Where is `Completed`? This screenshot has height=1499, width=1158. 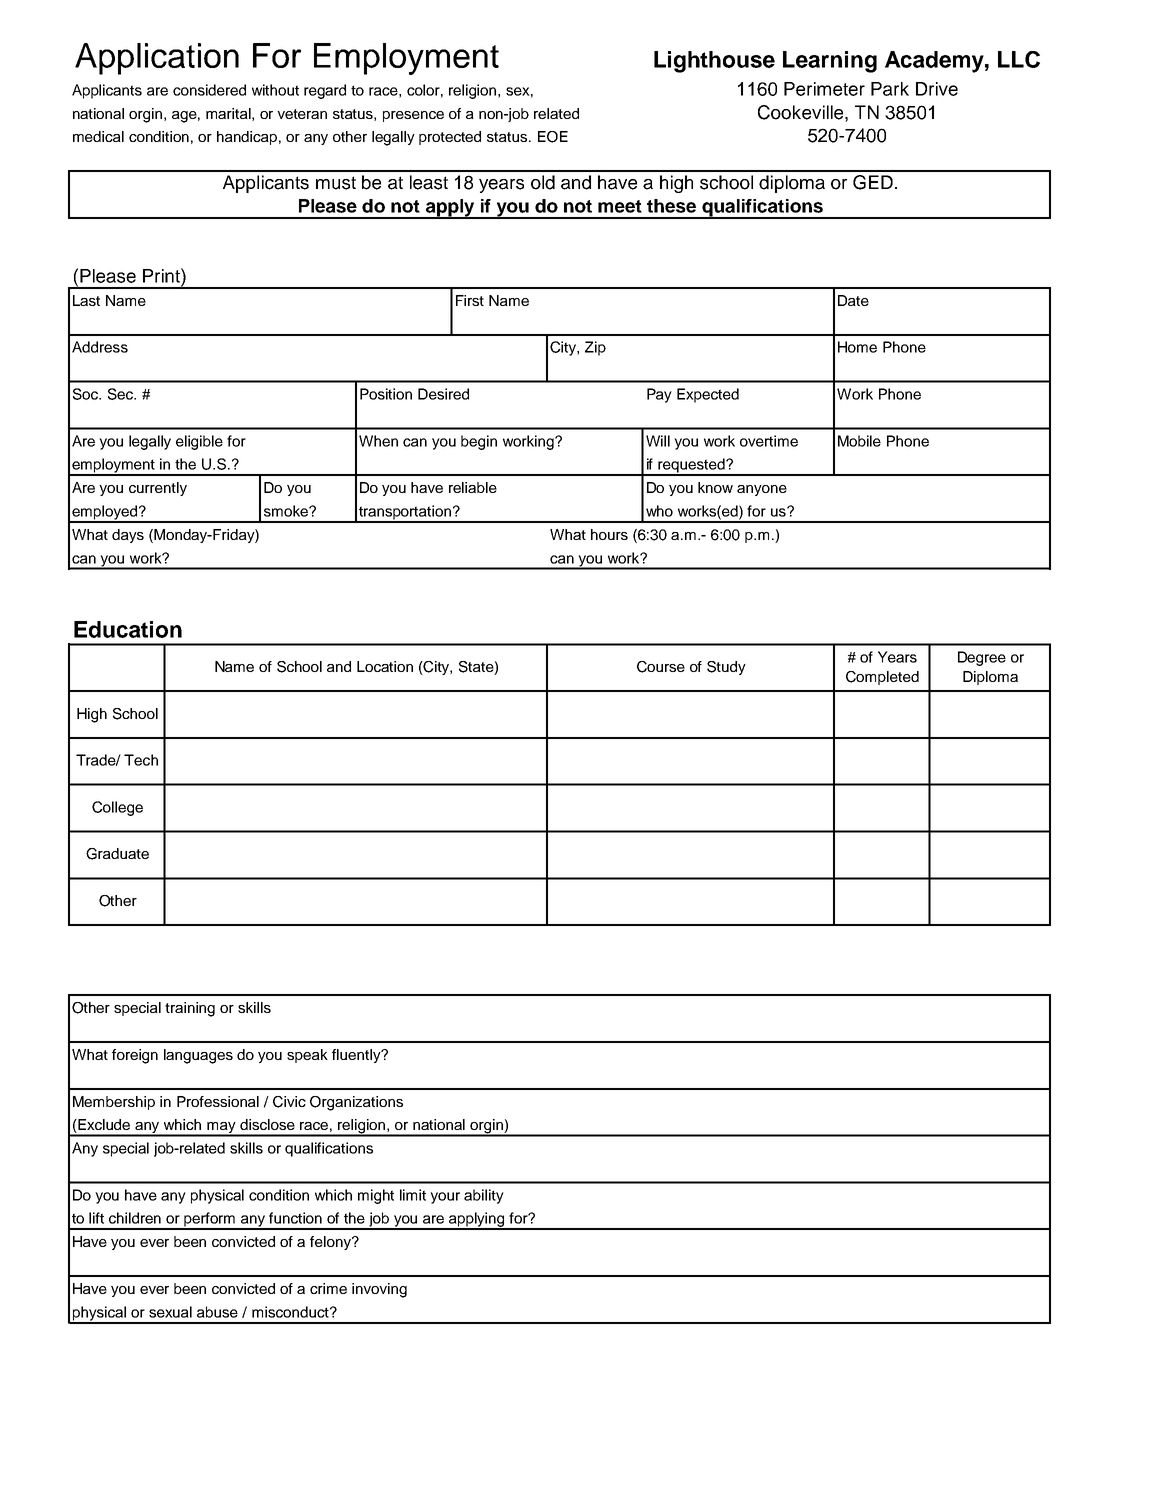 Completed is located at coordinates (882, 678).
